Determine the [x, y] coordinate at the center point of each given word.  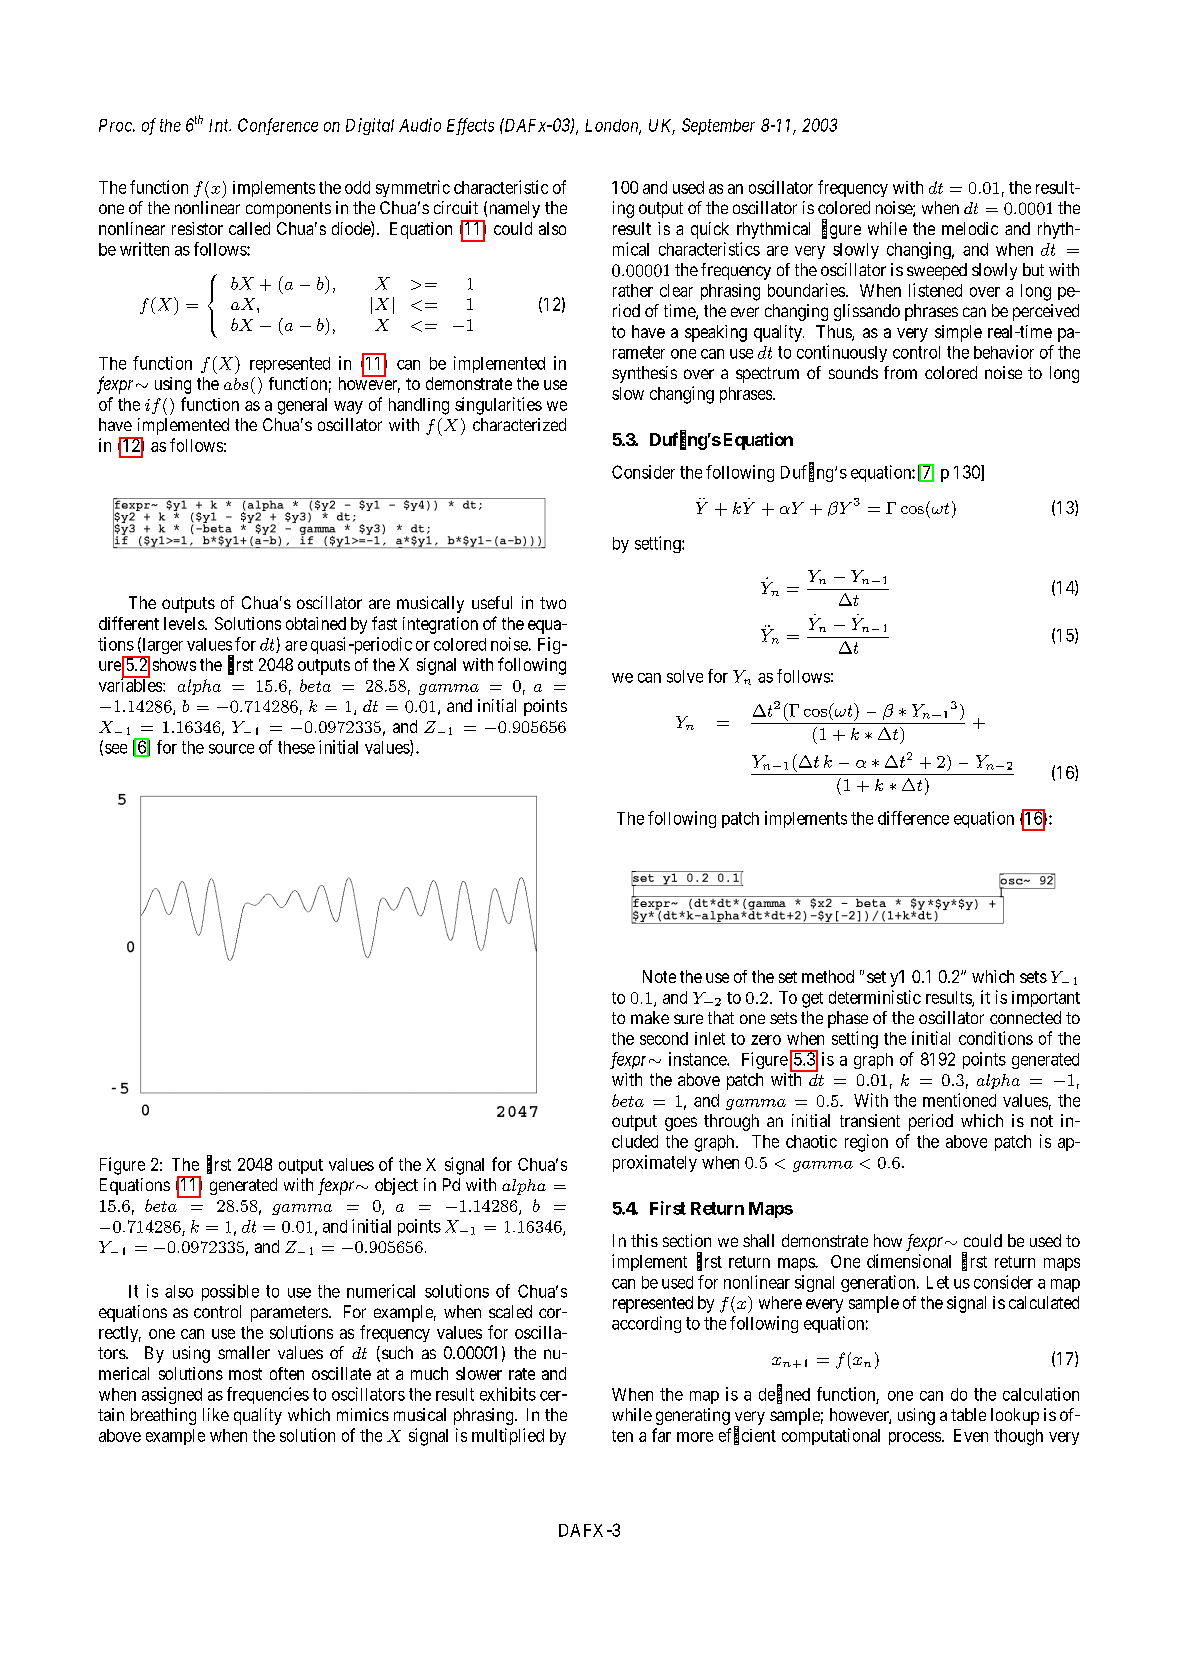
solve [685, 676]
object [396, 1186]
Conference [278, 126]
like [216, 1414]
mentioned [959, 1100]
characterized [519, 424]
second [664, 1038]
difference [913, 818]
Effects [470, 126]
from [900, 372]
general [302, 406]
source [231, 749]
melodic [970, 228]
